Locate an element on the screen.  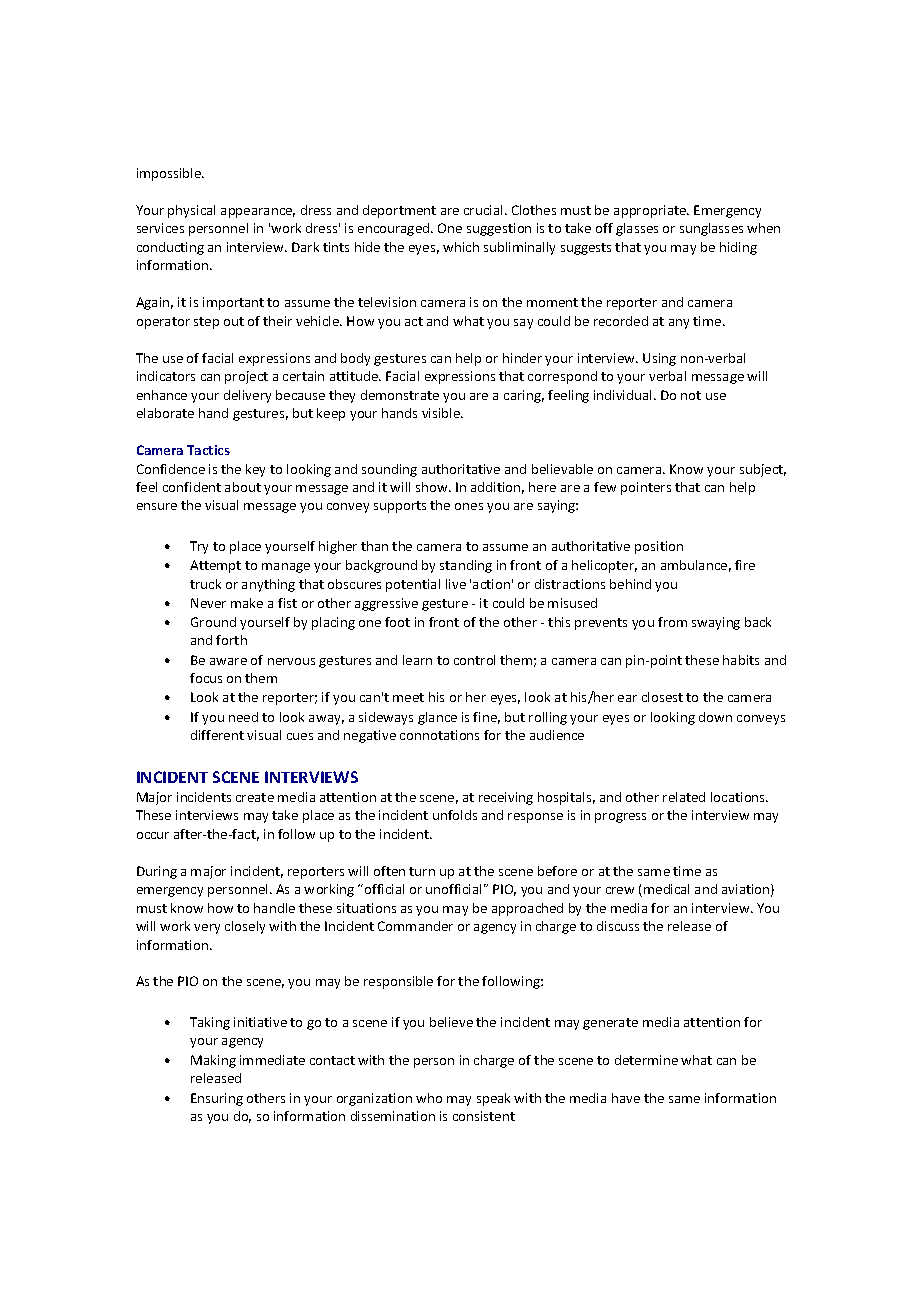
who is located at coordinates (429, 1098).
